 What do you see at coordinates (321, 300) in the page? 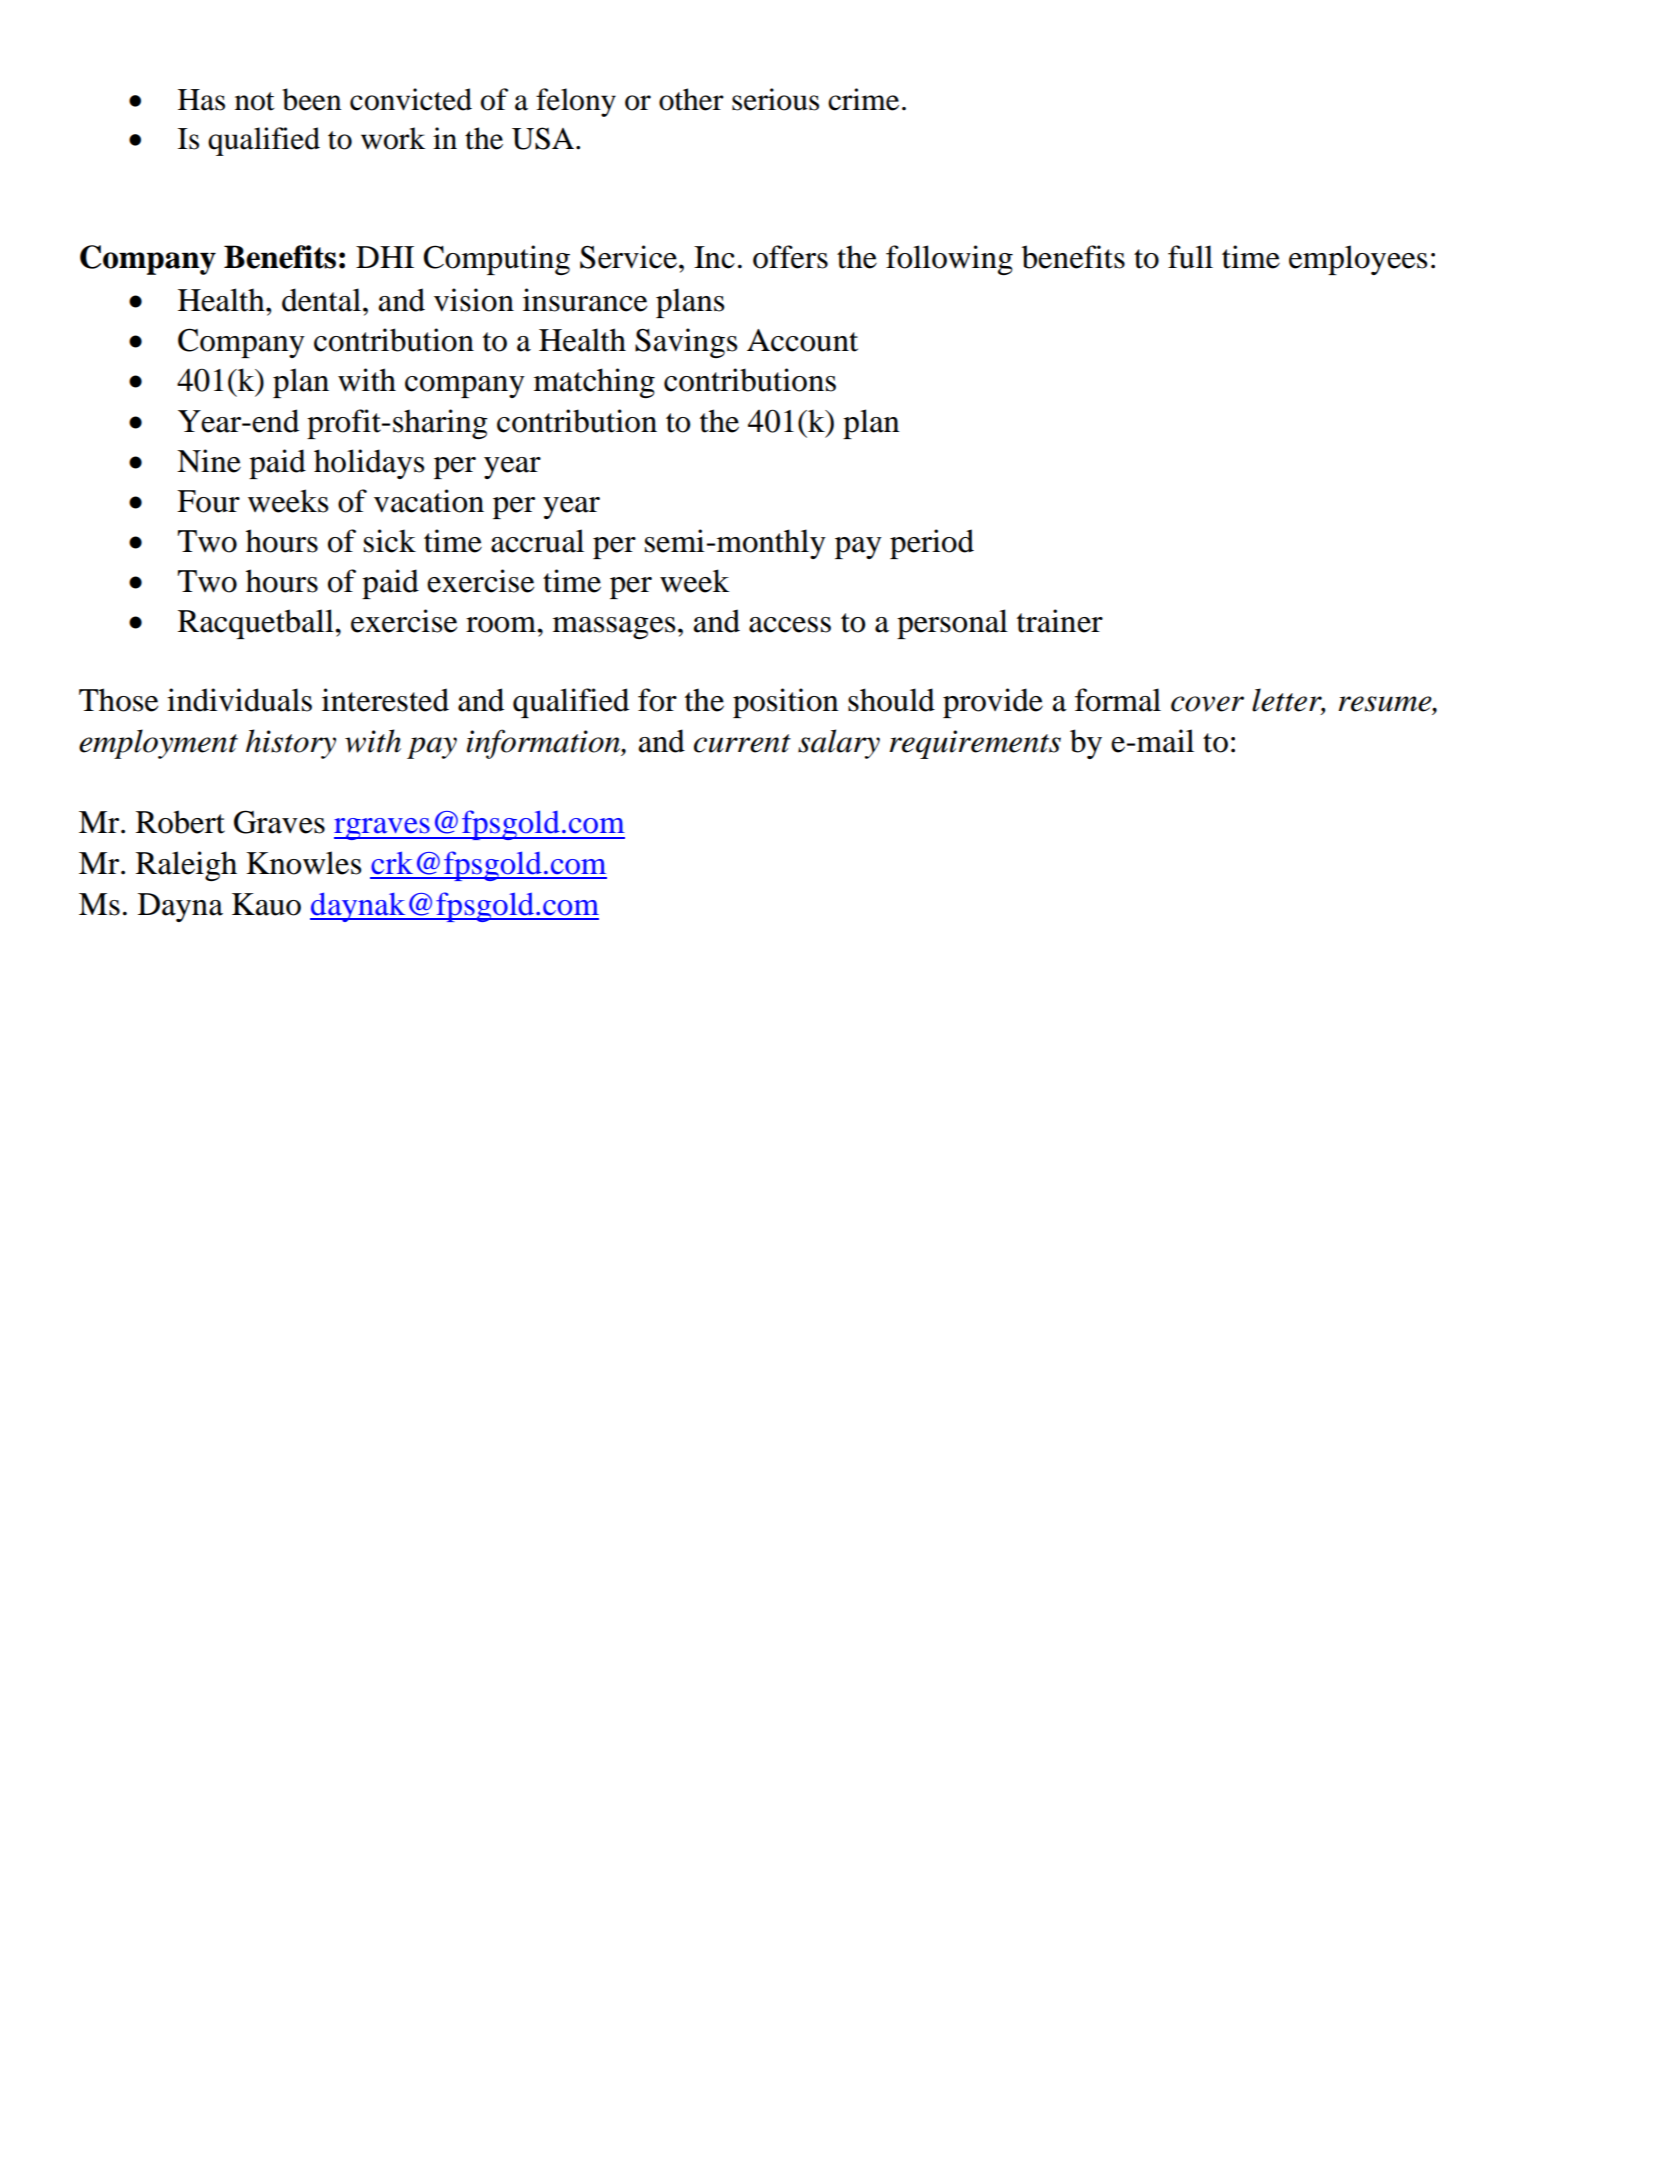
I see `dental` at bounding box center [321, 300].
